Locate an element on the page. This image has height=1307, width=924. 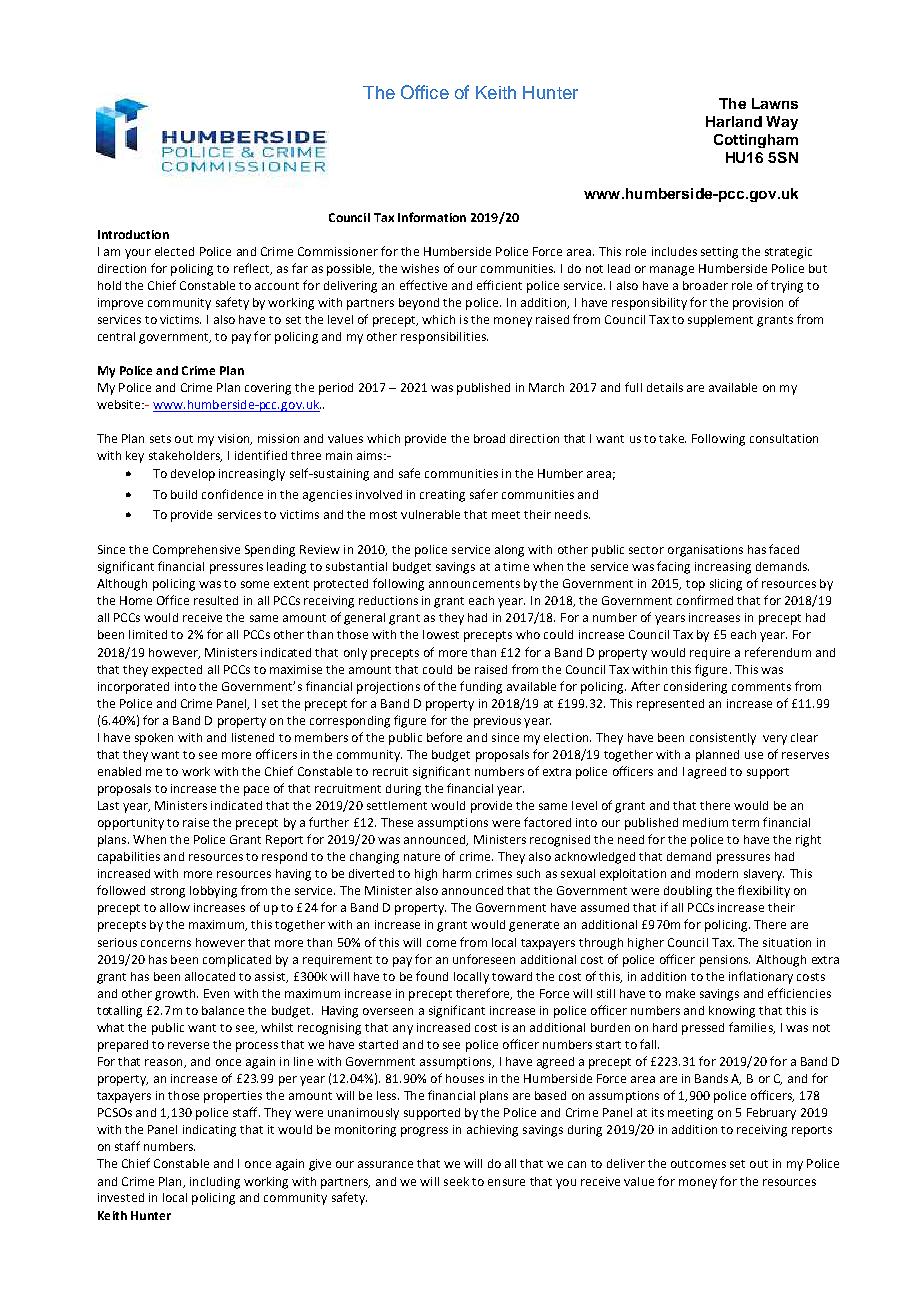
Information is located at coordinates (432, 217).
